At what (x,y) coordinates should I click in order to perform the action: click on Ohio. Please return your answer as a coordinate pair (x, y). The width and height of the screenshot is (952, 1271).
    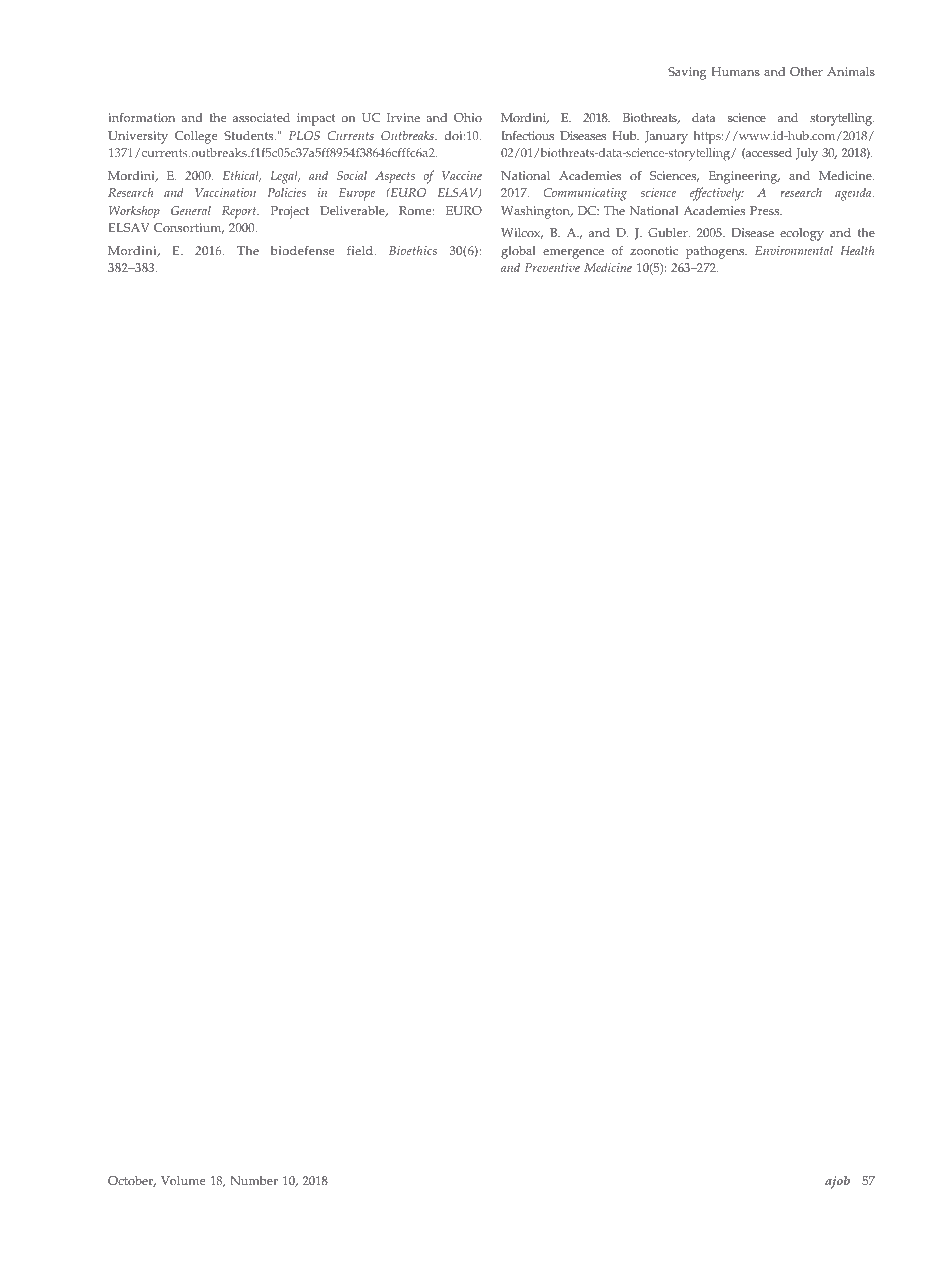
    Looking at the image, I should click on (468, 118).
